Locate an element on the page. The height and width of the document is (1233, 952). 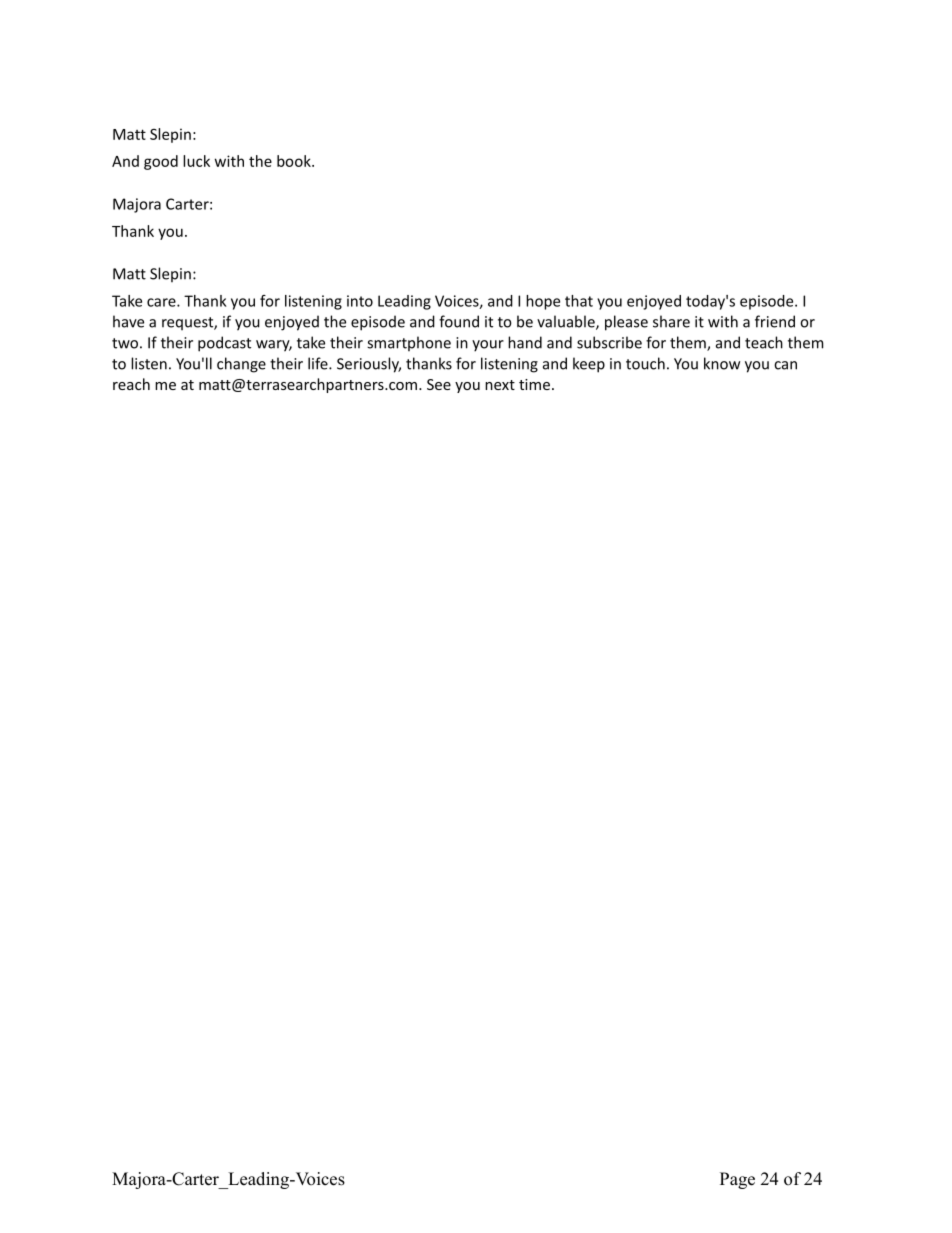
reach is located at coordinates (131, 384).
